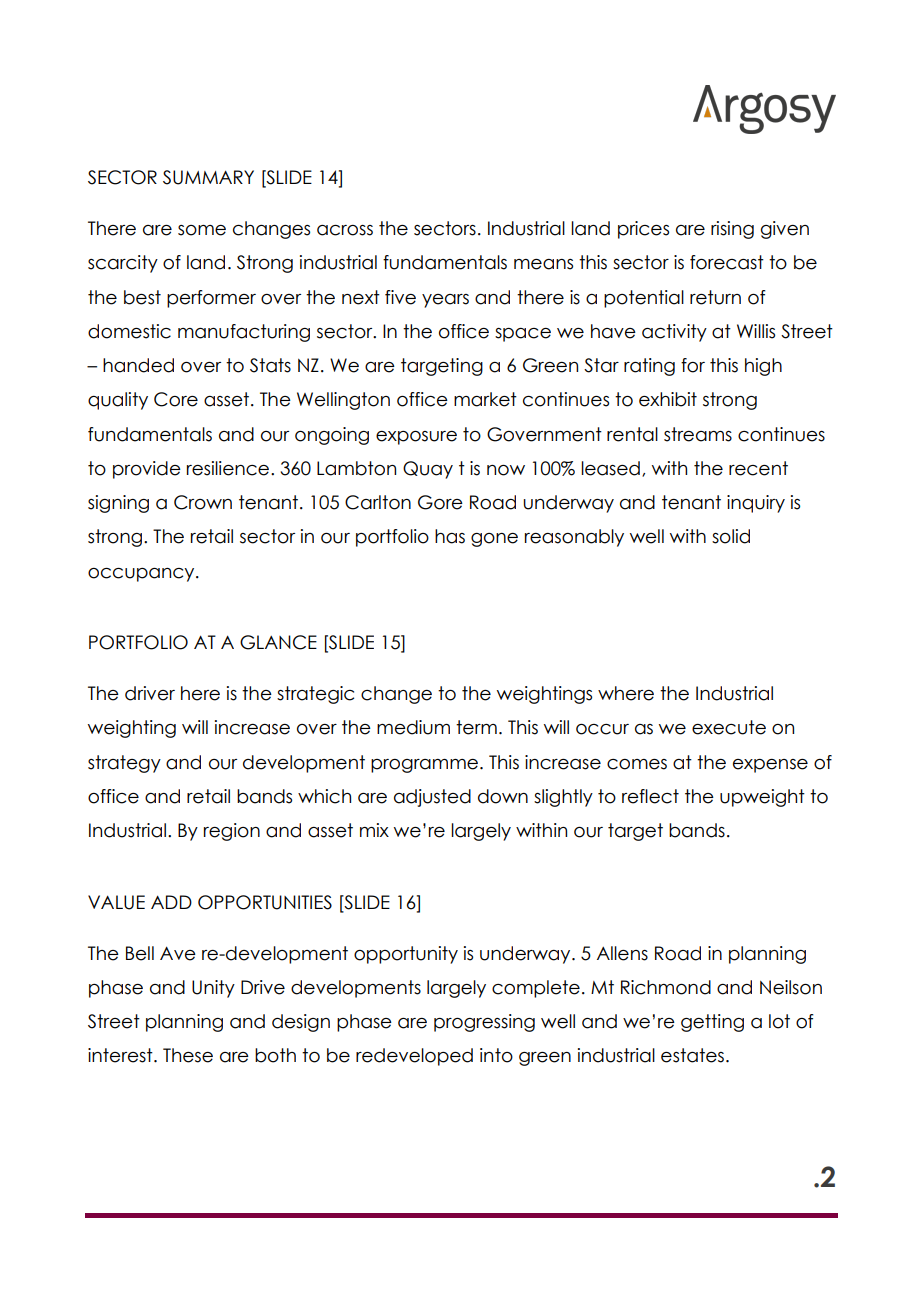 The height and width of the screenshot is (1308, 924). What do you see at coordinates (729, 727) in the screenshot?
I see `execute` at bounding box center [729, 727].
